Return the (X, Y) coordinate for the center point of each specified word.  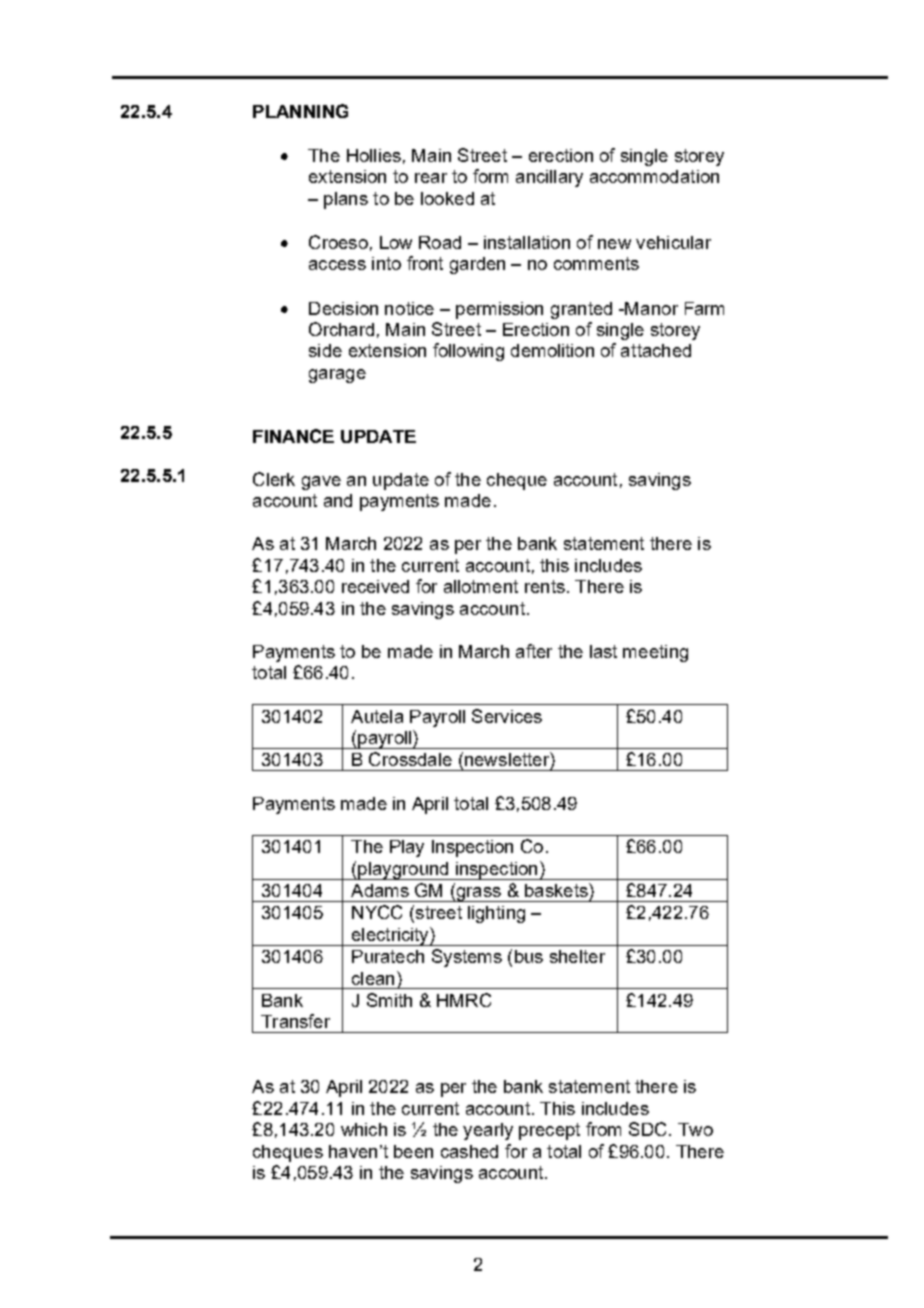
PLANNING (300, 111)
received (375, 586)
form (490, 176)
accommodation (654, 176)
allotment (481, 586)
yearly (488, 1131)
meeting (655, 653)
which (364, 1129)
